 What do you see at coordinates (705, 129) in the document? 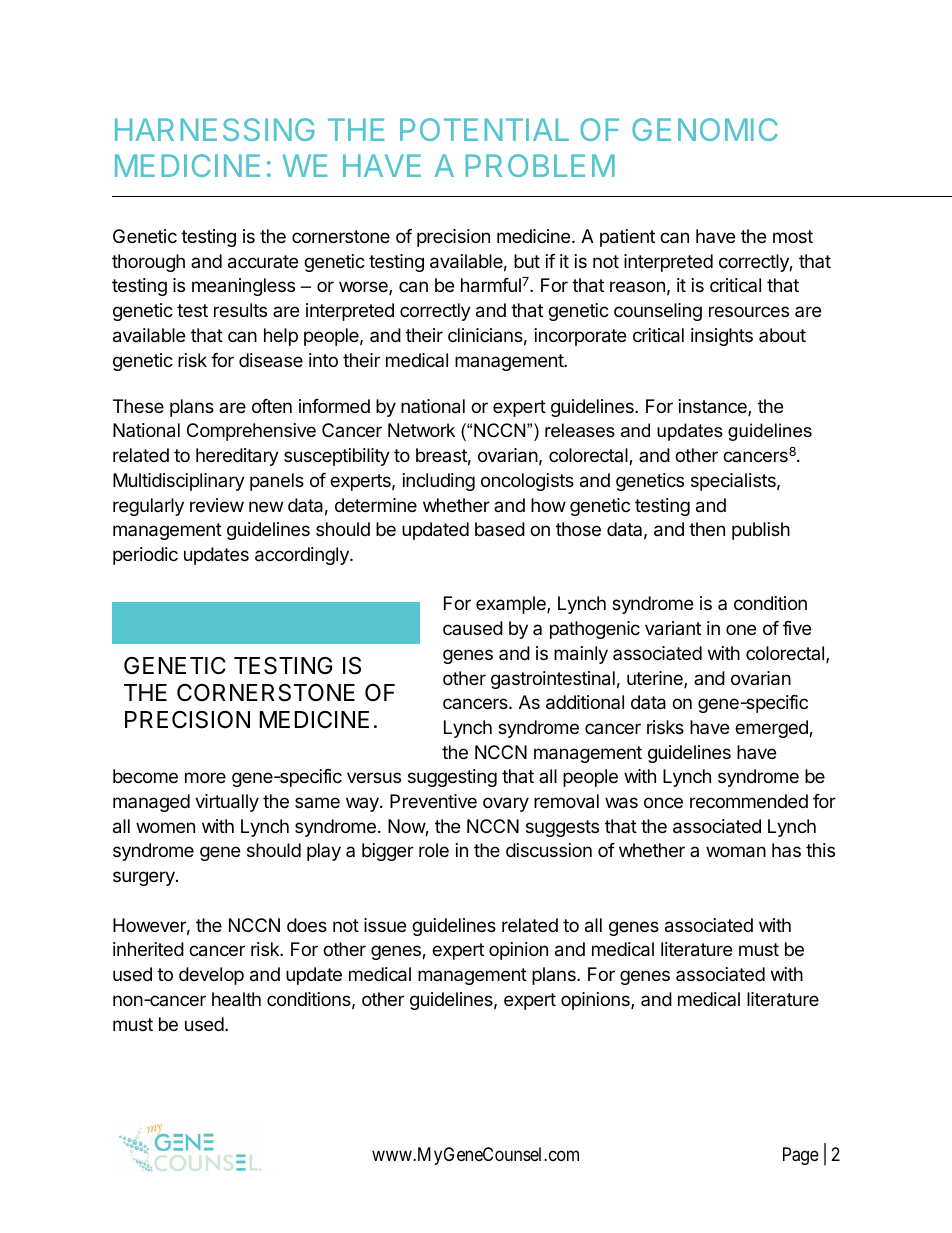
I see `GENOMIC` at bounding box center [705, 129].
